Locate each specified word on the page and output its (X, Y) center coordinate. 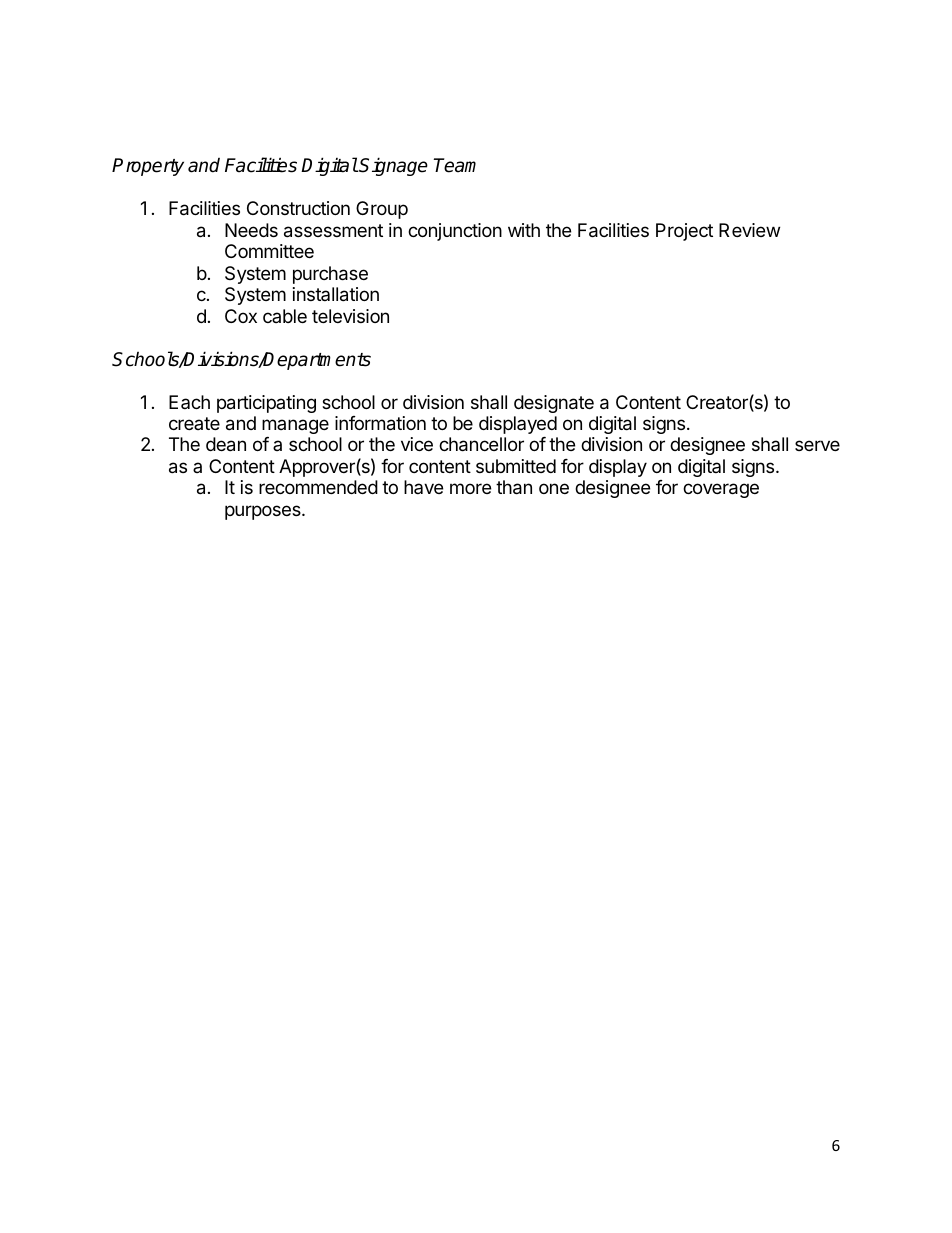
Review (749, 230)
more (470, 488)
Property (148, 167)
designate (554, 404)
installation (336, 294)
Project (684, 232)
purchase (330, 275)
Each (189, 402)
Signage (393, 166)
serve (817, 445)
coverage (721, 490)
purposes (264, 512)
